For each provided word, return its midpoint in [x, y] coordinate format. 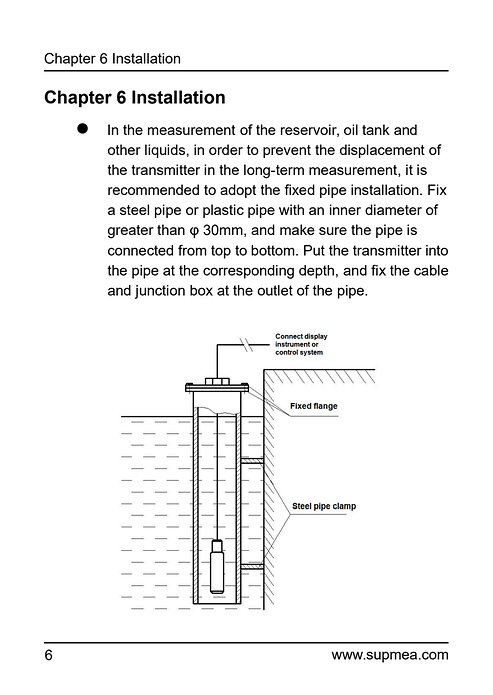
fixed [300, 189]
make [297, 229]
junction [160, 292]
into [437, 250]
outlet [275, 290]
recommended [153, 189]
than [171, 229]
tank [376, 129]
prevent [287, 151]
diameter [393, 209]
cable [431, 270]
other [124, 149]
